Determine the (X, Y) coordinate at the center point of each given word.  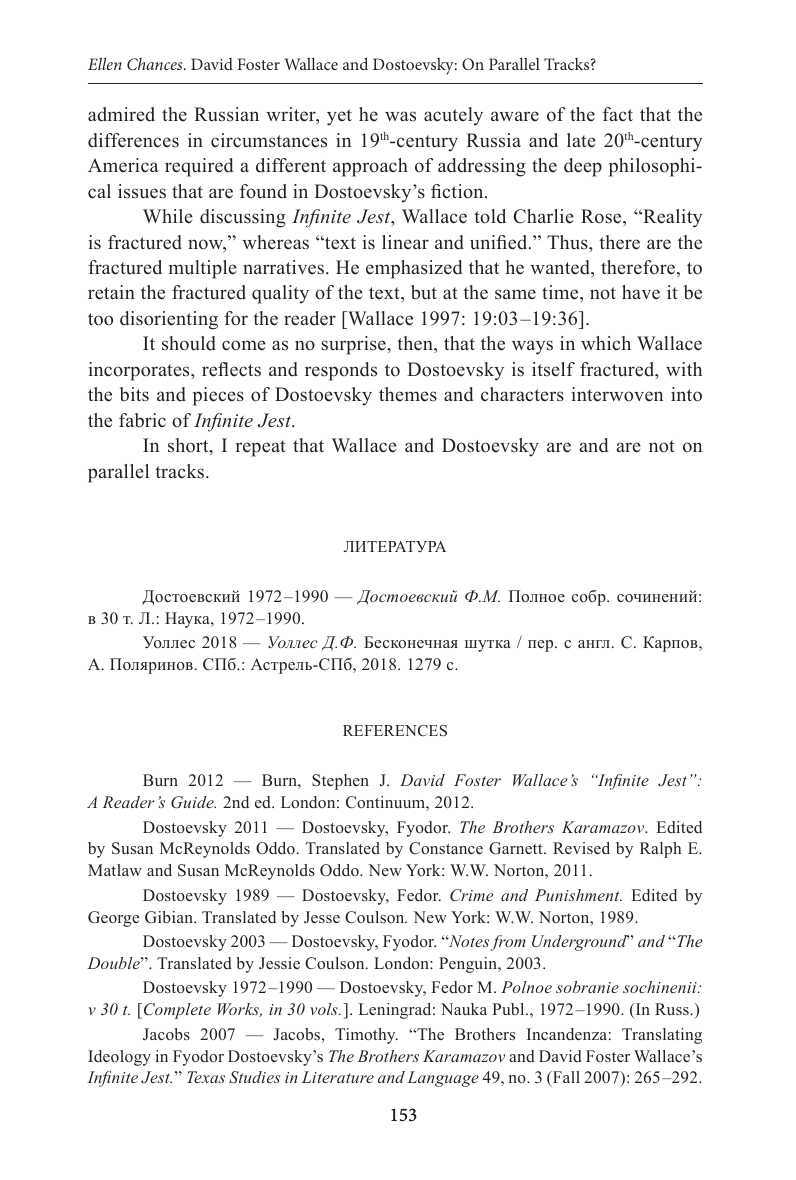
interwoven (617, 394)
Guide (193, 802)
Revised (581, 848)
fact (618, 114)
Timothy (366, 1036)
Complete (177, 1011)
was (400, 116)
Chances (156, 64)
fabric (142, 420)
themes (408, 394)
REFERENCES (395, 731)
